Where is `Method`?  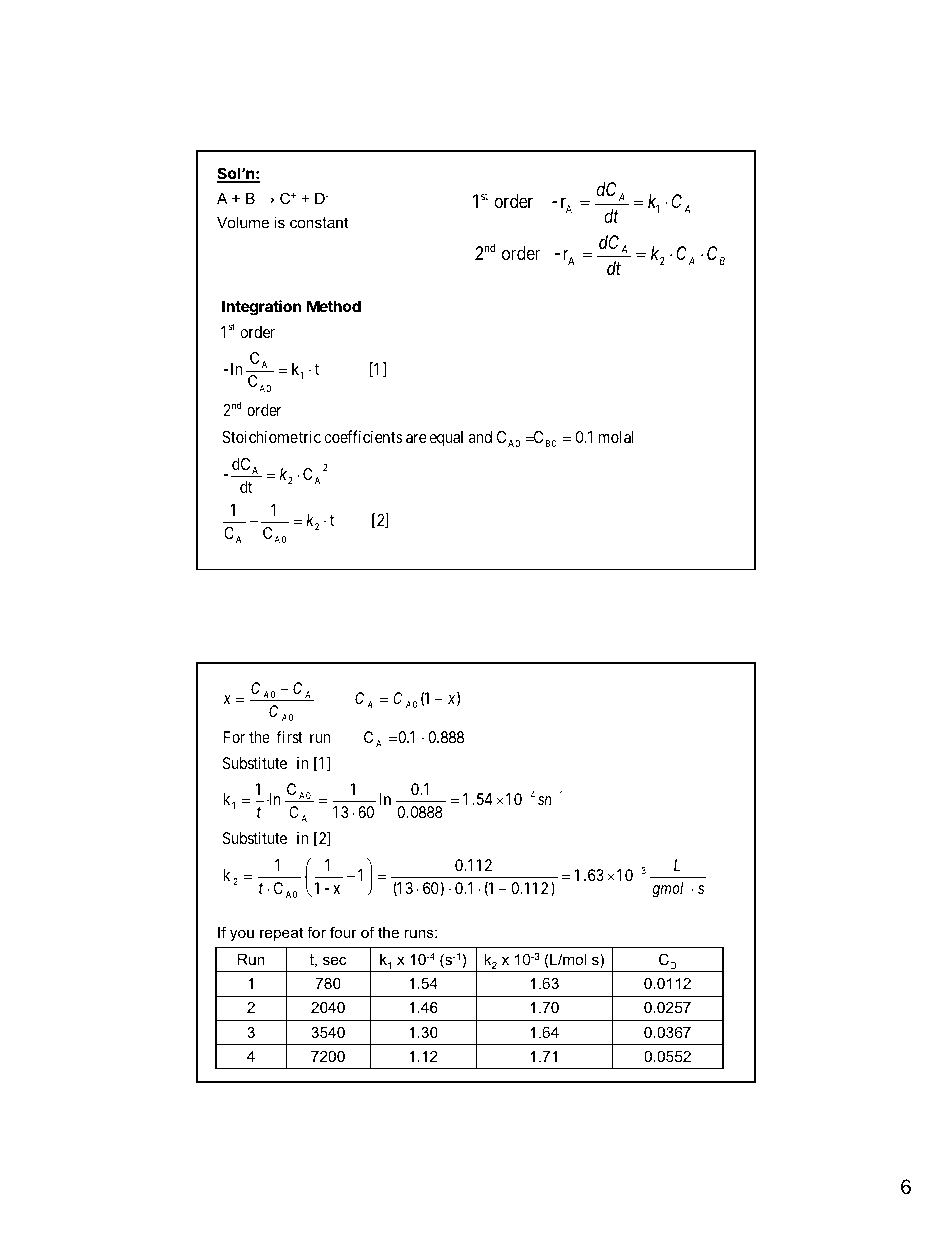 Method is located at coordinates (334, 306).
